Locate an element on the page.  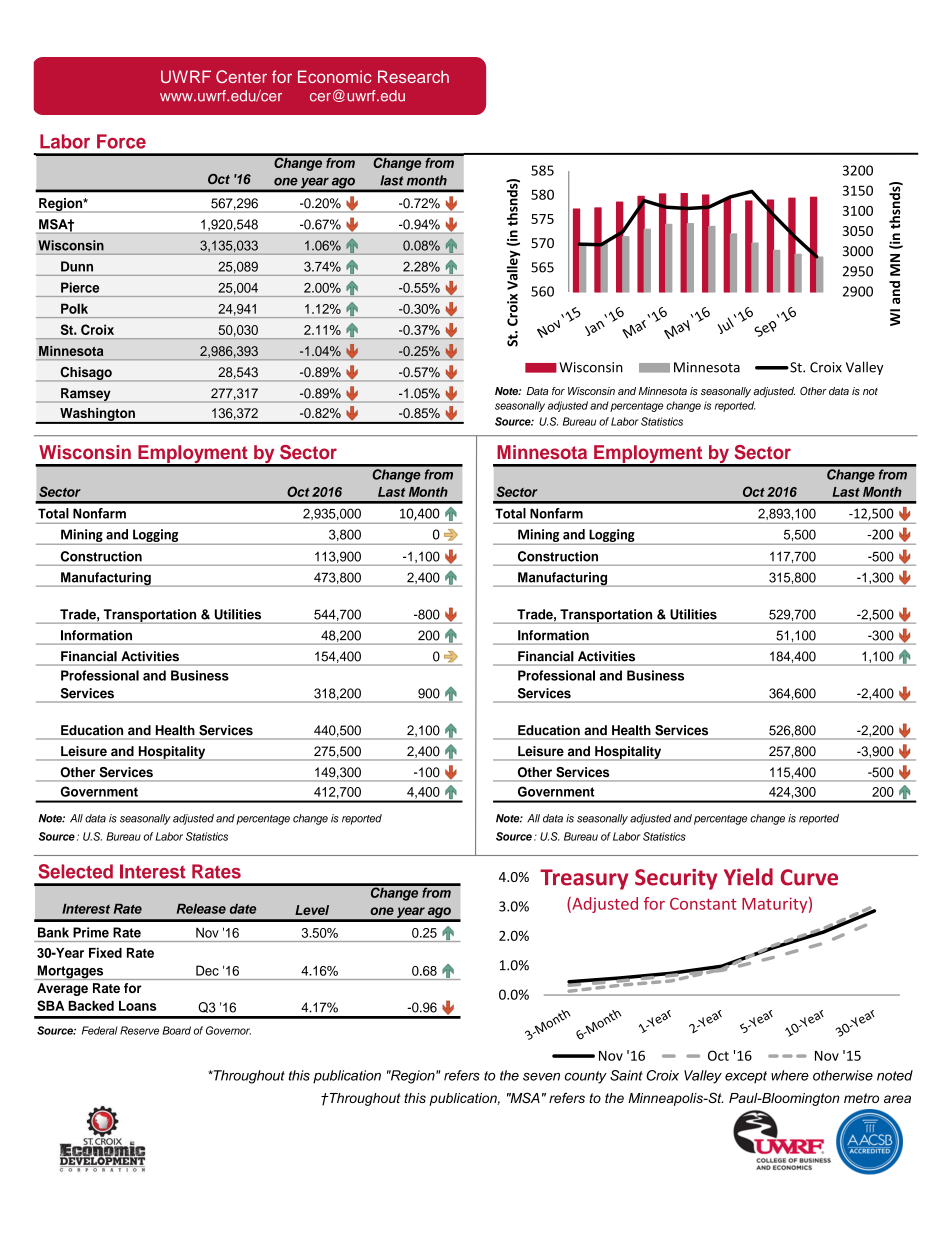
Reserve is located at coordinates (139, 1030).
